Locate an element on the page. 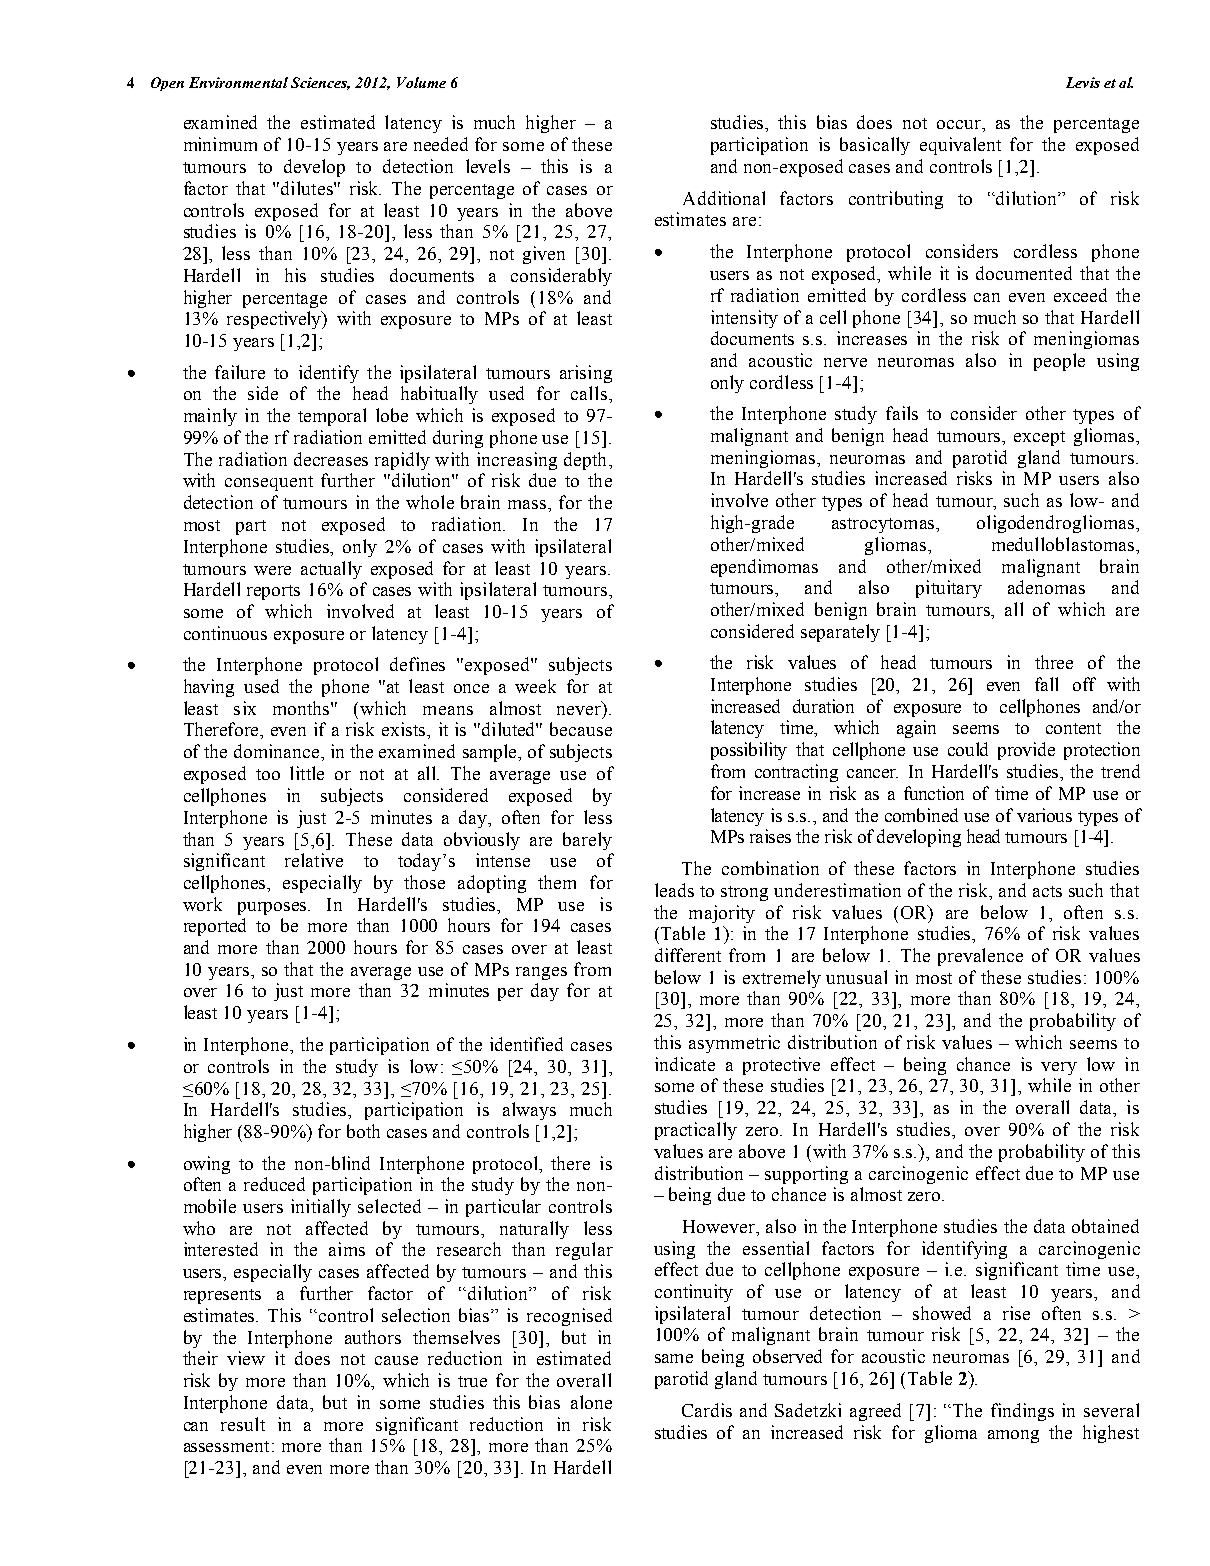 This page has height=1566, width=1210. minimum is located at coordinates (220, 144).
